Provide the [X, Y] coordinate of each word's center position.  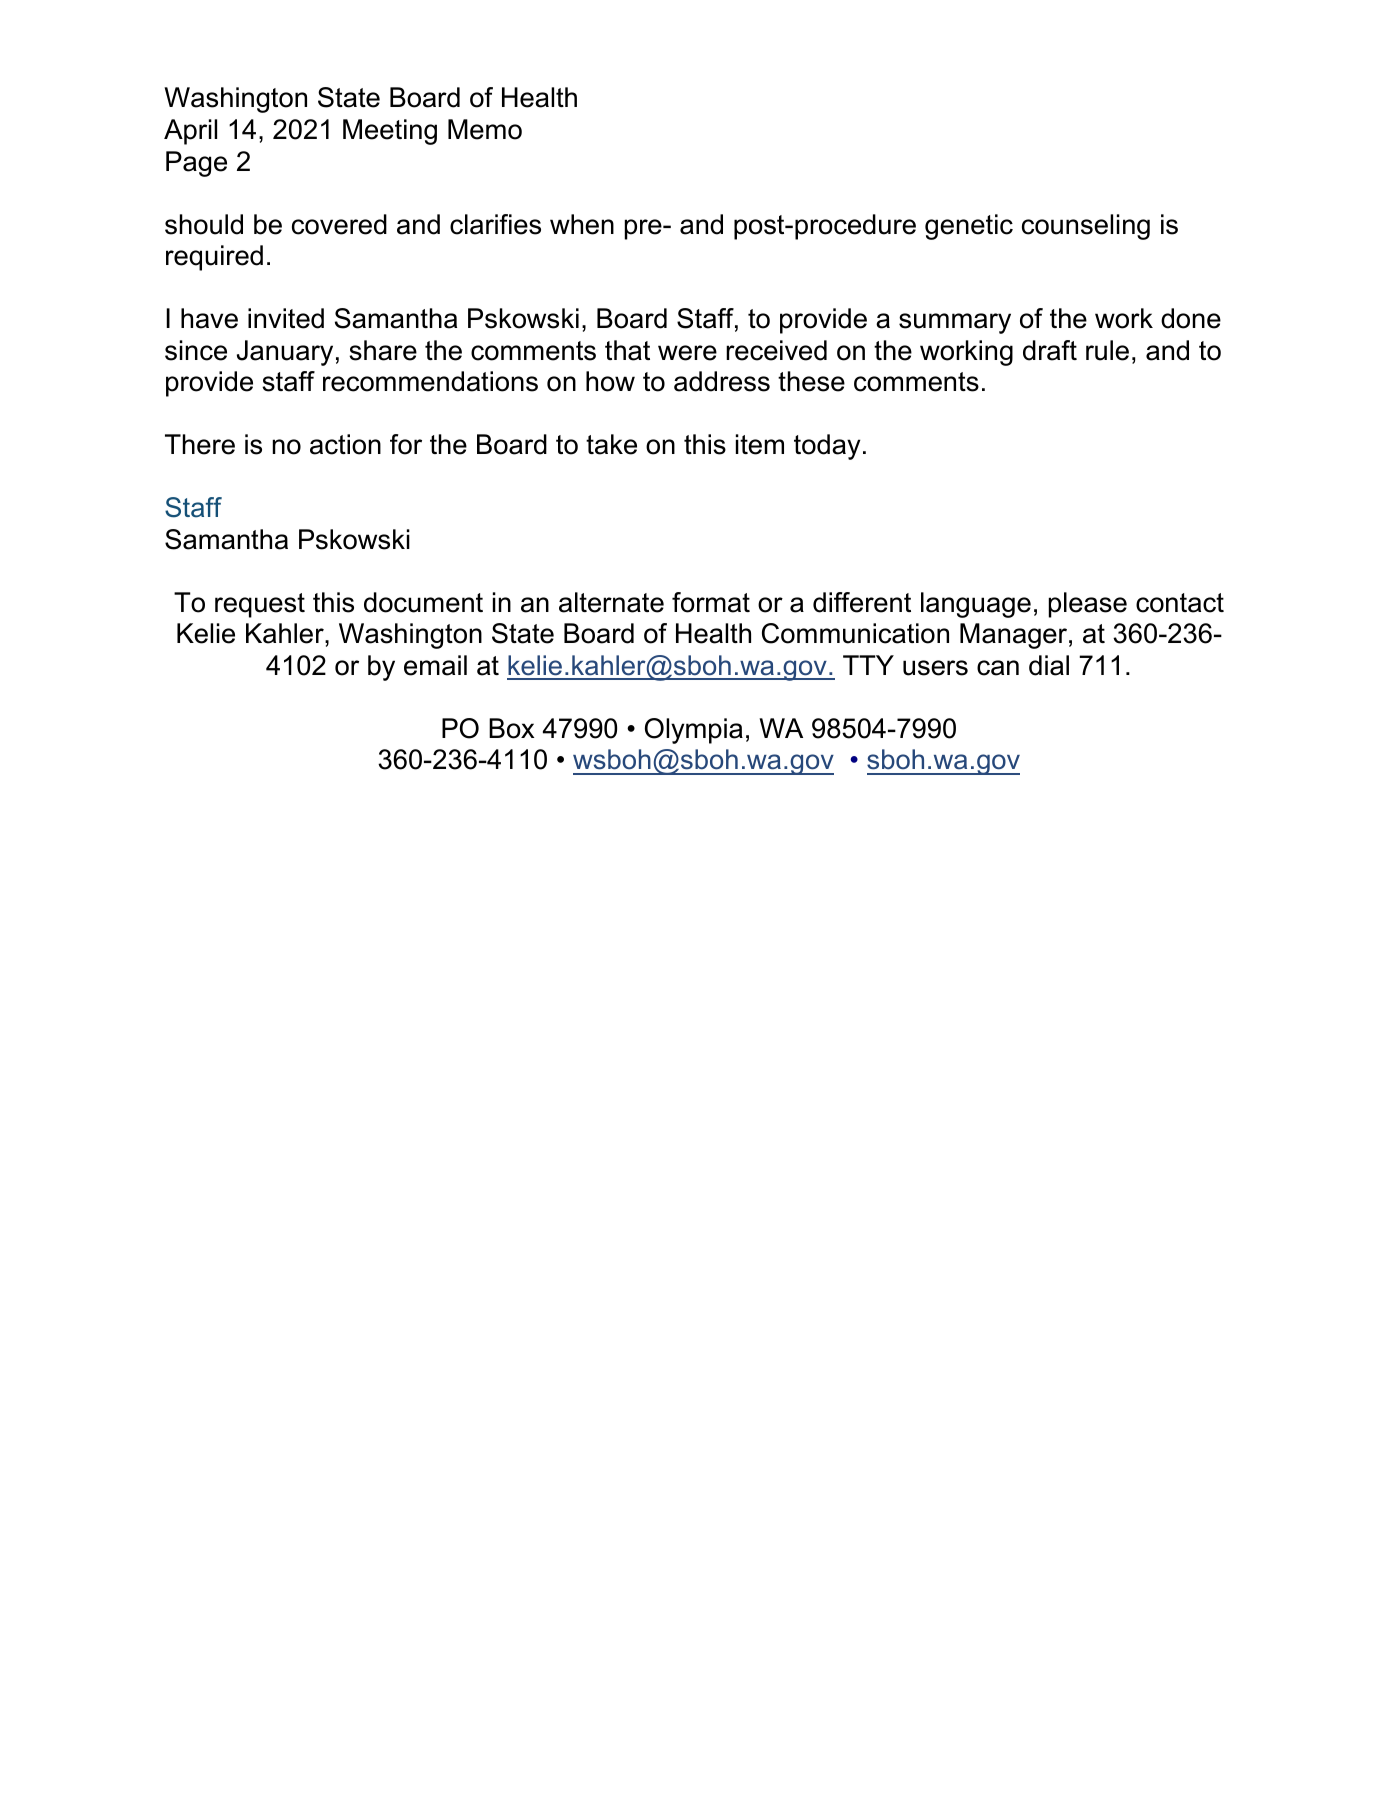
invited [286, 318]
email [435, 665]
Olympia [694, 731]
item [760, 444]
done [1191, 318]
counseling [1086, 227]
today [827, 447]
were [687, 353]
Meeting [390, 132]
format [711, 602]
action [345, 444]
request [260, 605]
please [1088, 605]
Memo [485, 129]
